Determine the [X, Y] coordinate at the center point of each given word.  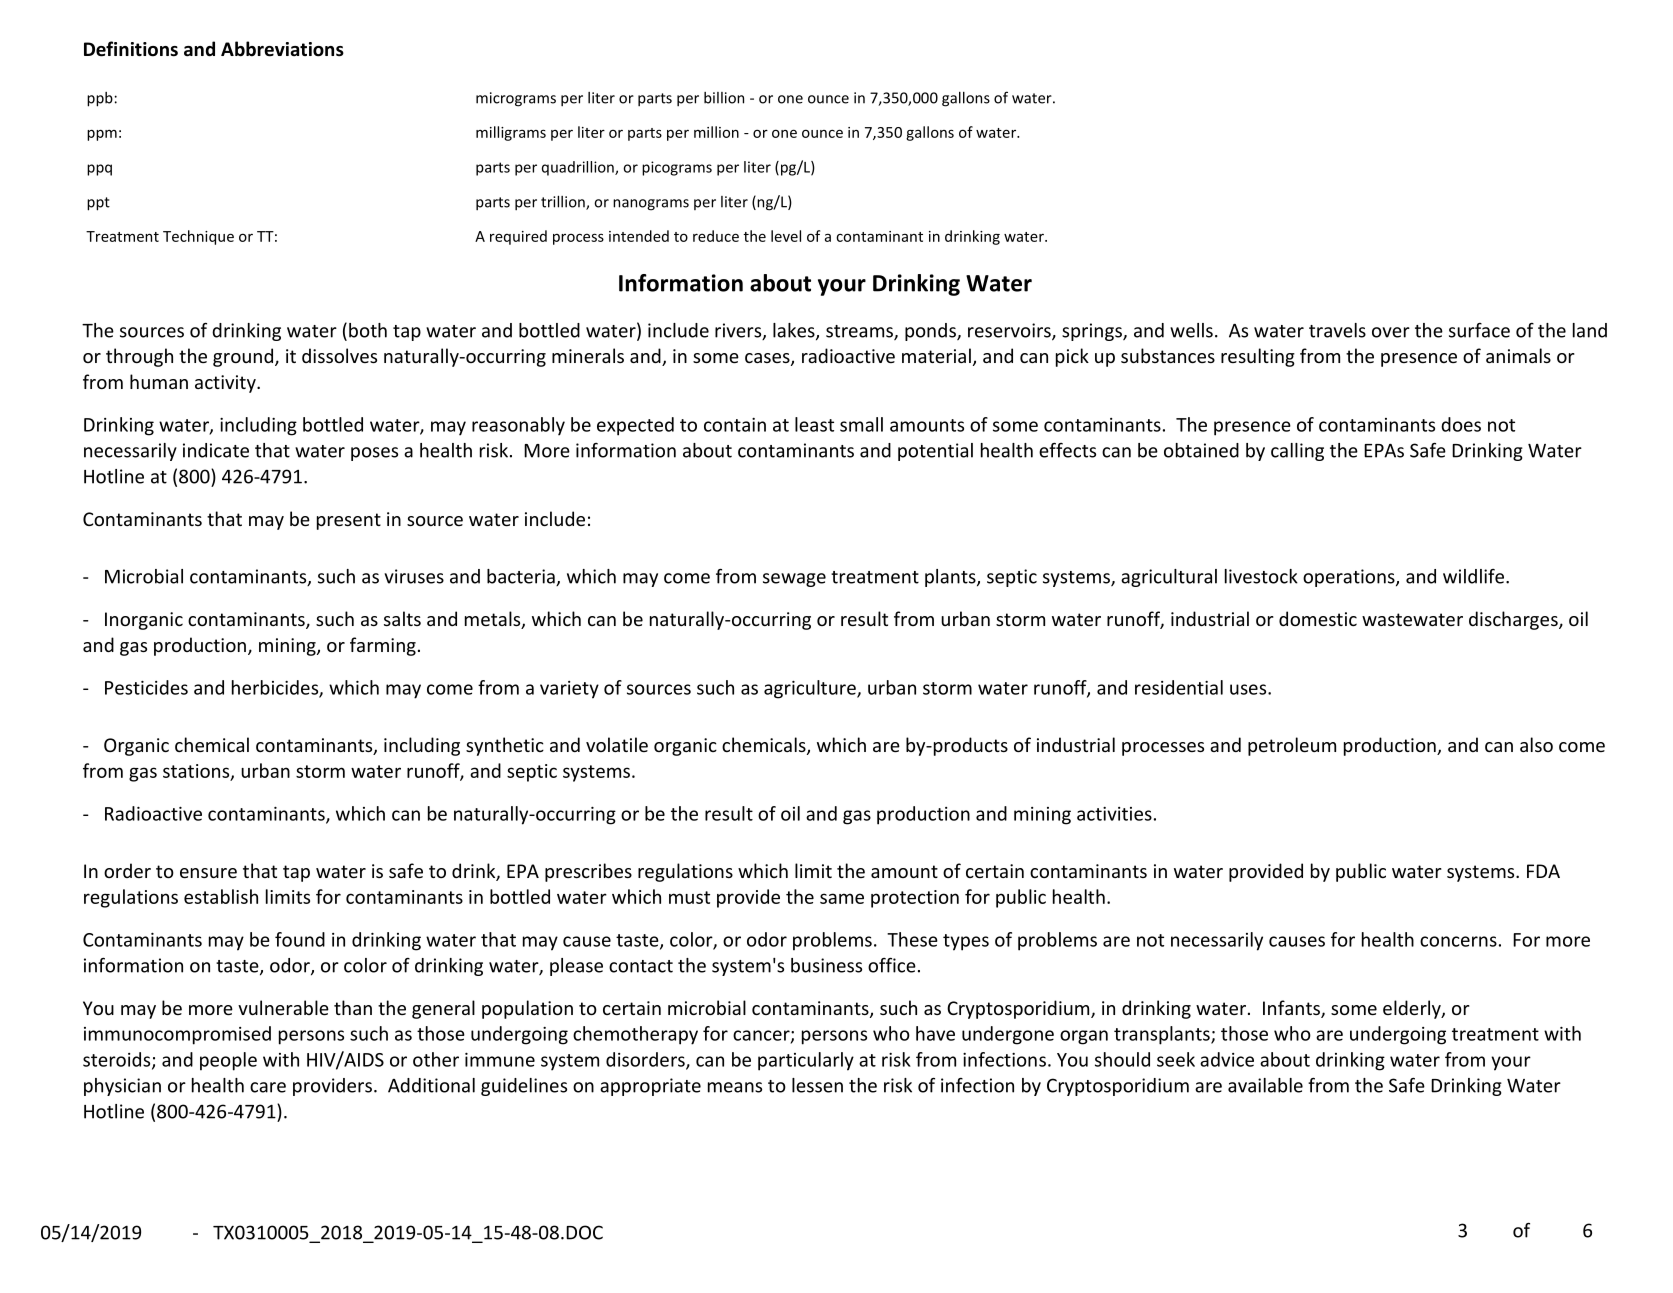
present [349, 521]
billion [724, 98]
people [228, 1061]
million [716, 132]
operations [1350, 578]
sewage [794, 580]
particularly [806, 1061]
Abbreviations [282, 49]
